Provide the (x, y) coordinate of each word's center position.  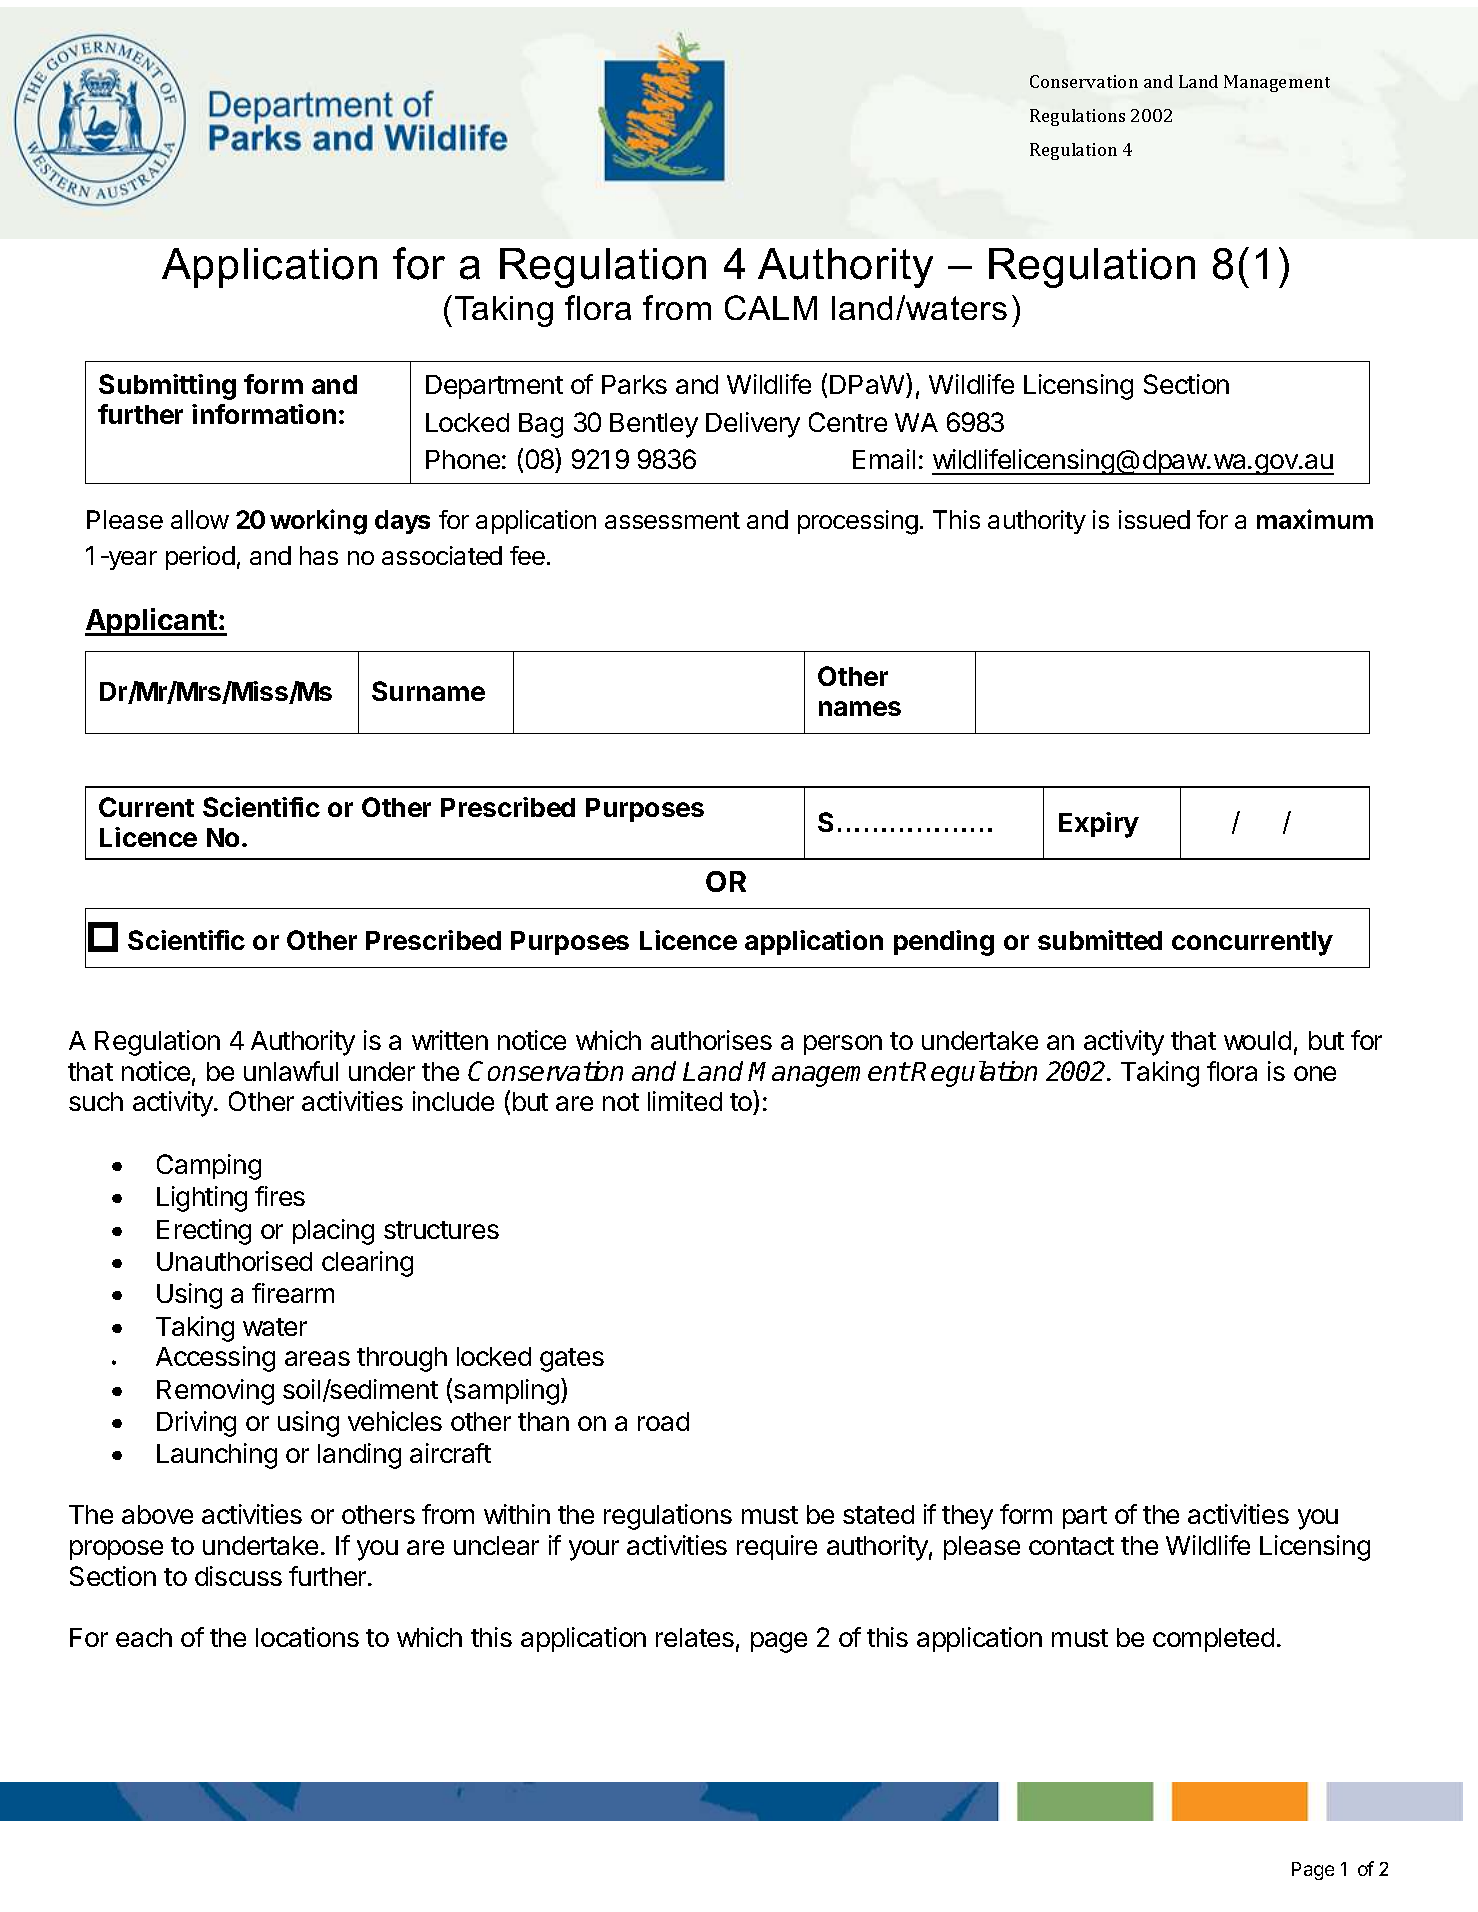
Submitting (167, 387)
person (843, 1045)
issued (1154, 519)
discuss (238, 1576)
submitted (1100, 940)
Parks (634, 384)
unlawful (291, 1071)
